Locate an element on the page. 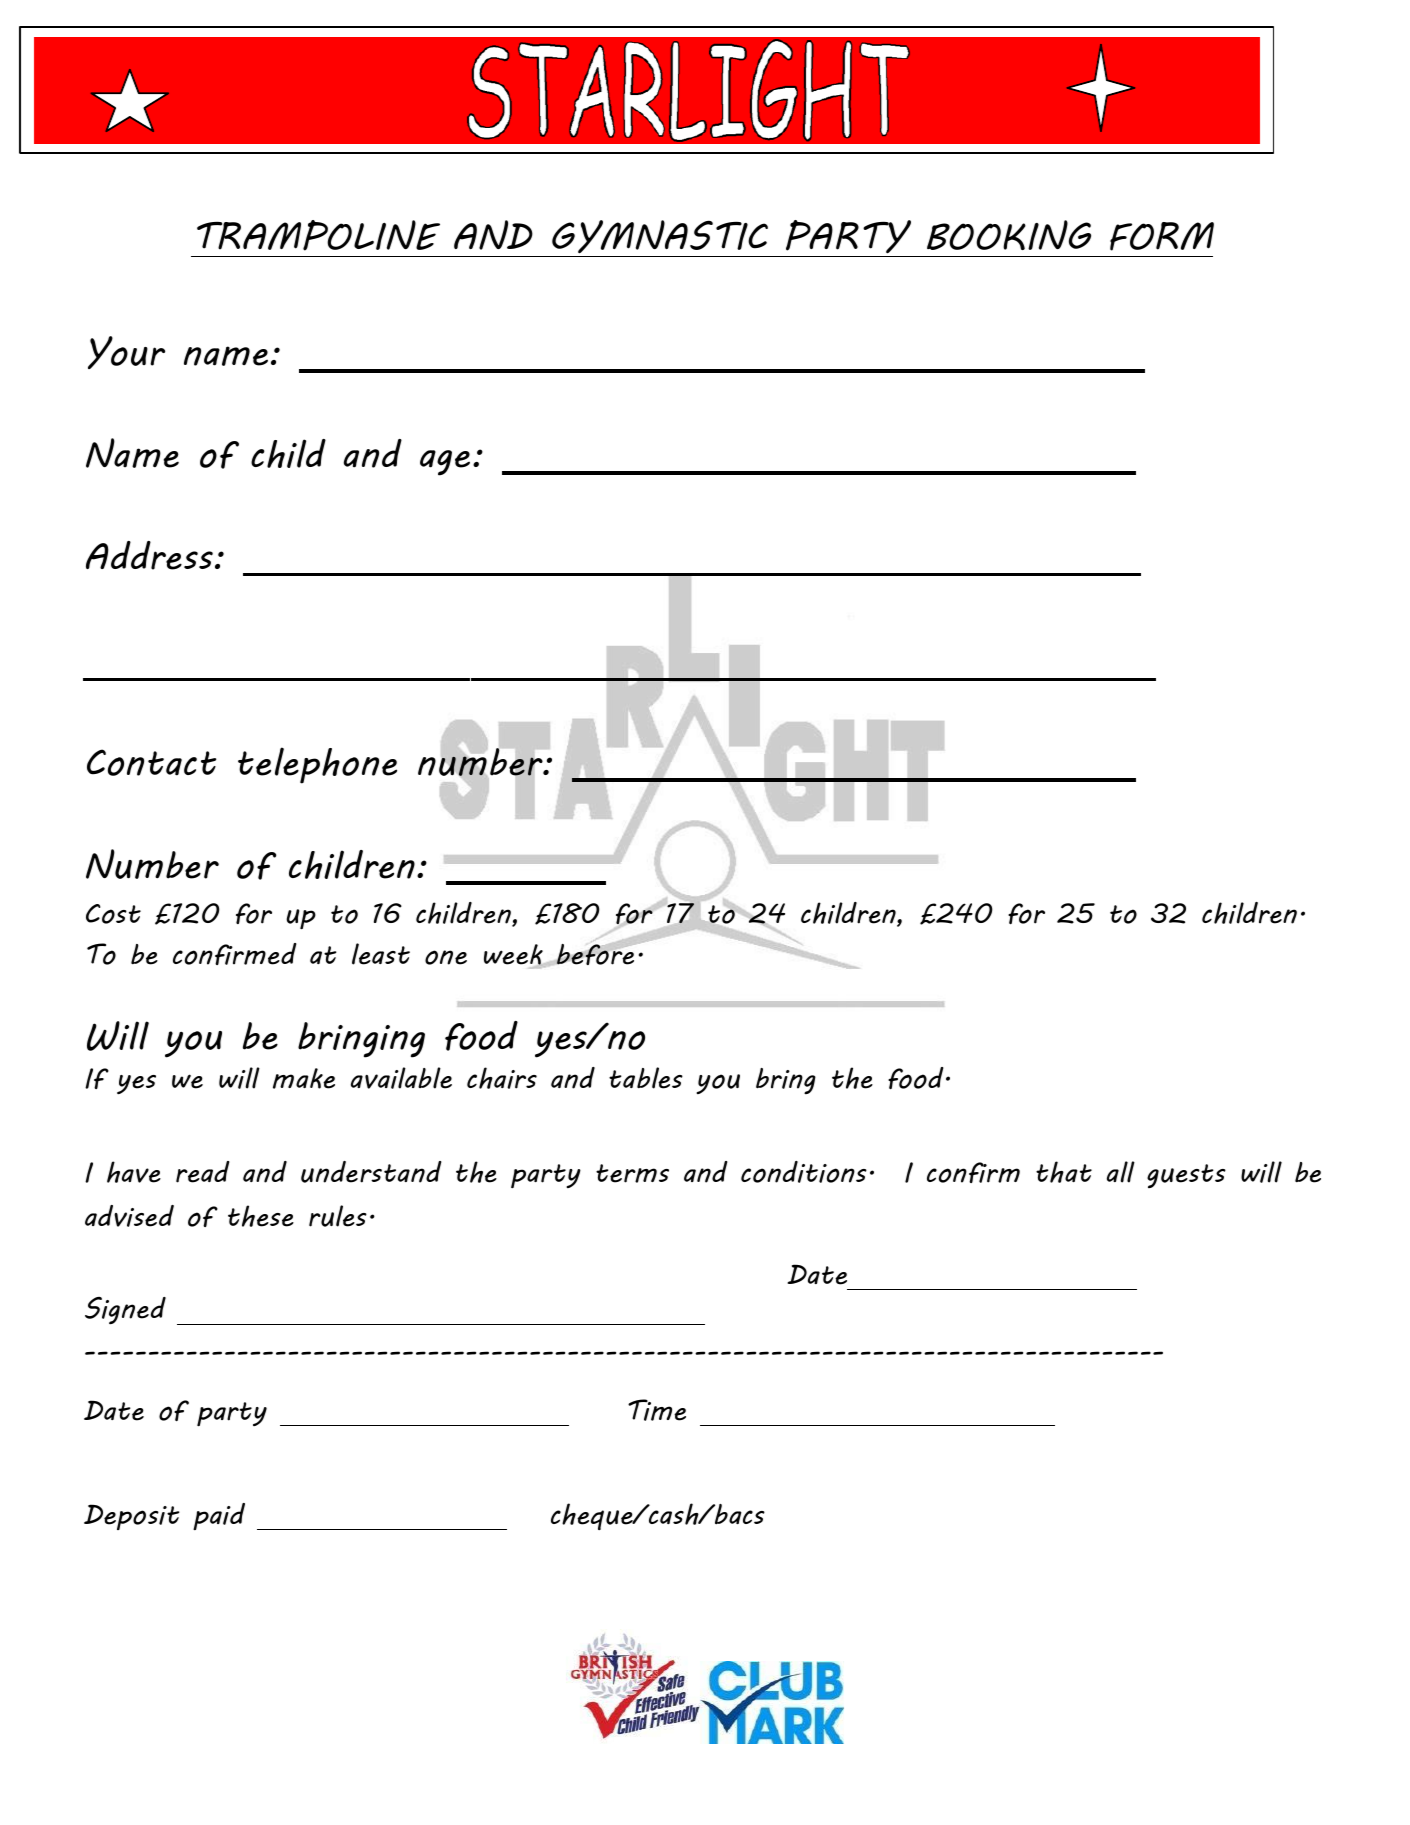 This image has height=1825, width=1410. FORM is located at coordinates (1162, 236).
